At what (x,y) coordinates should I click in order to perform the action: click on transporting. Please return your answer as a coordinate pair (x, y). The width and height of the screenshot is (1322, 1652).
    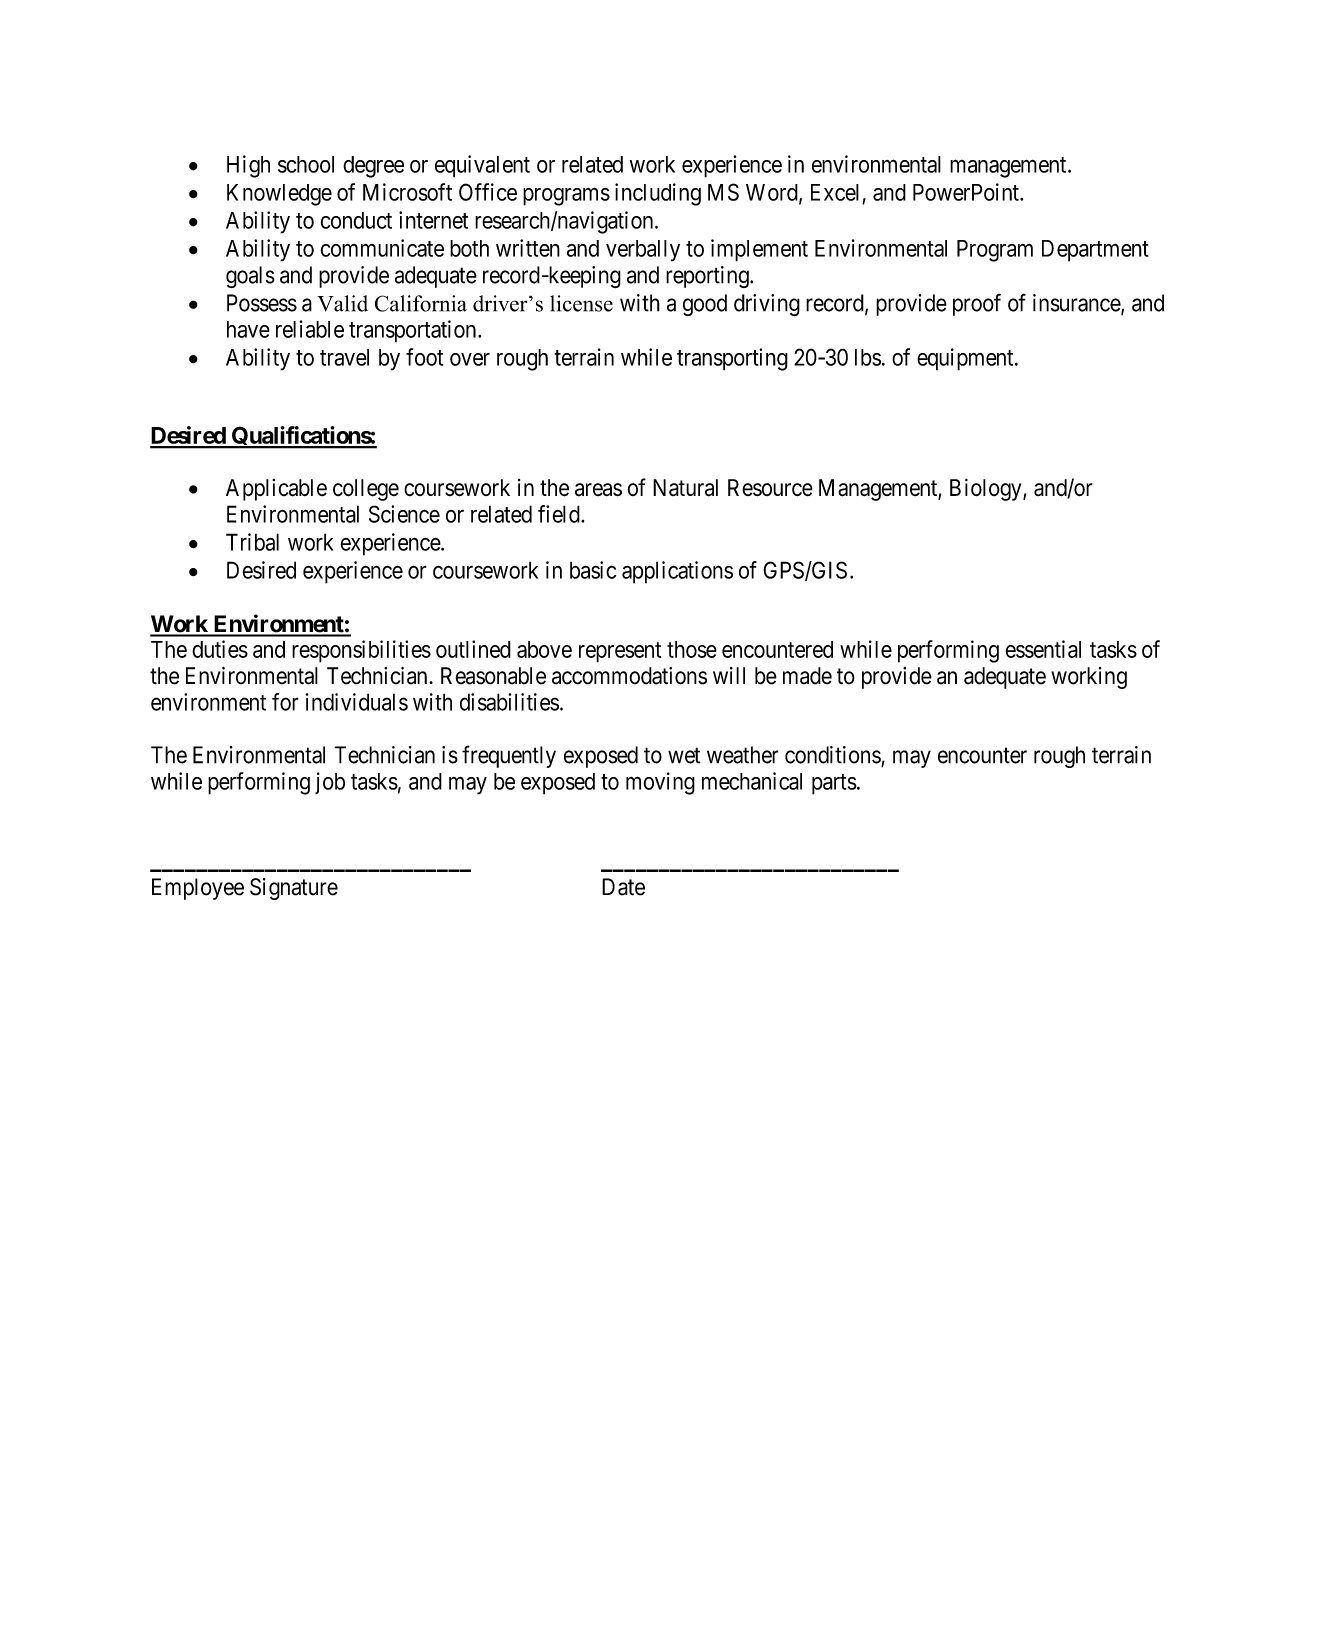
    Looking at the image, I should click on (732, 359).
